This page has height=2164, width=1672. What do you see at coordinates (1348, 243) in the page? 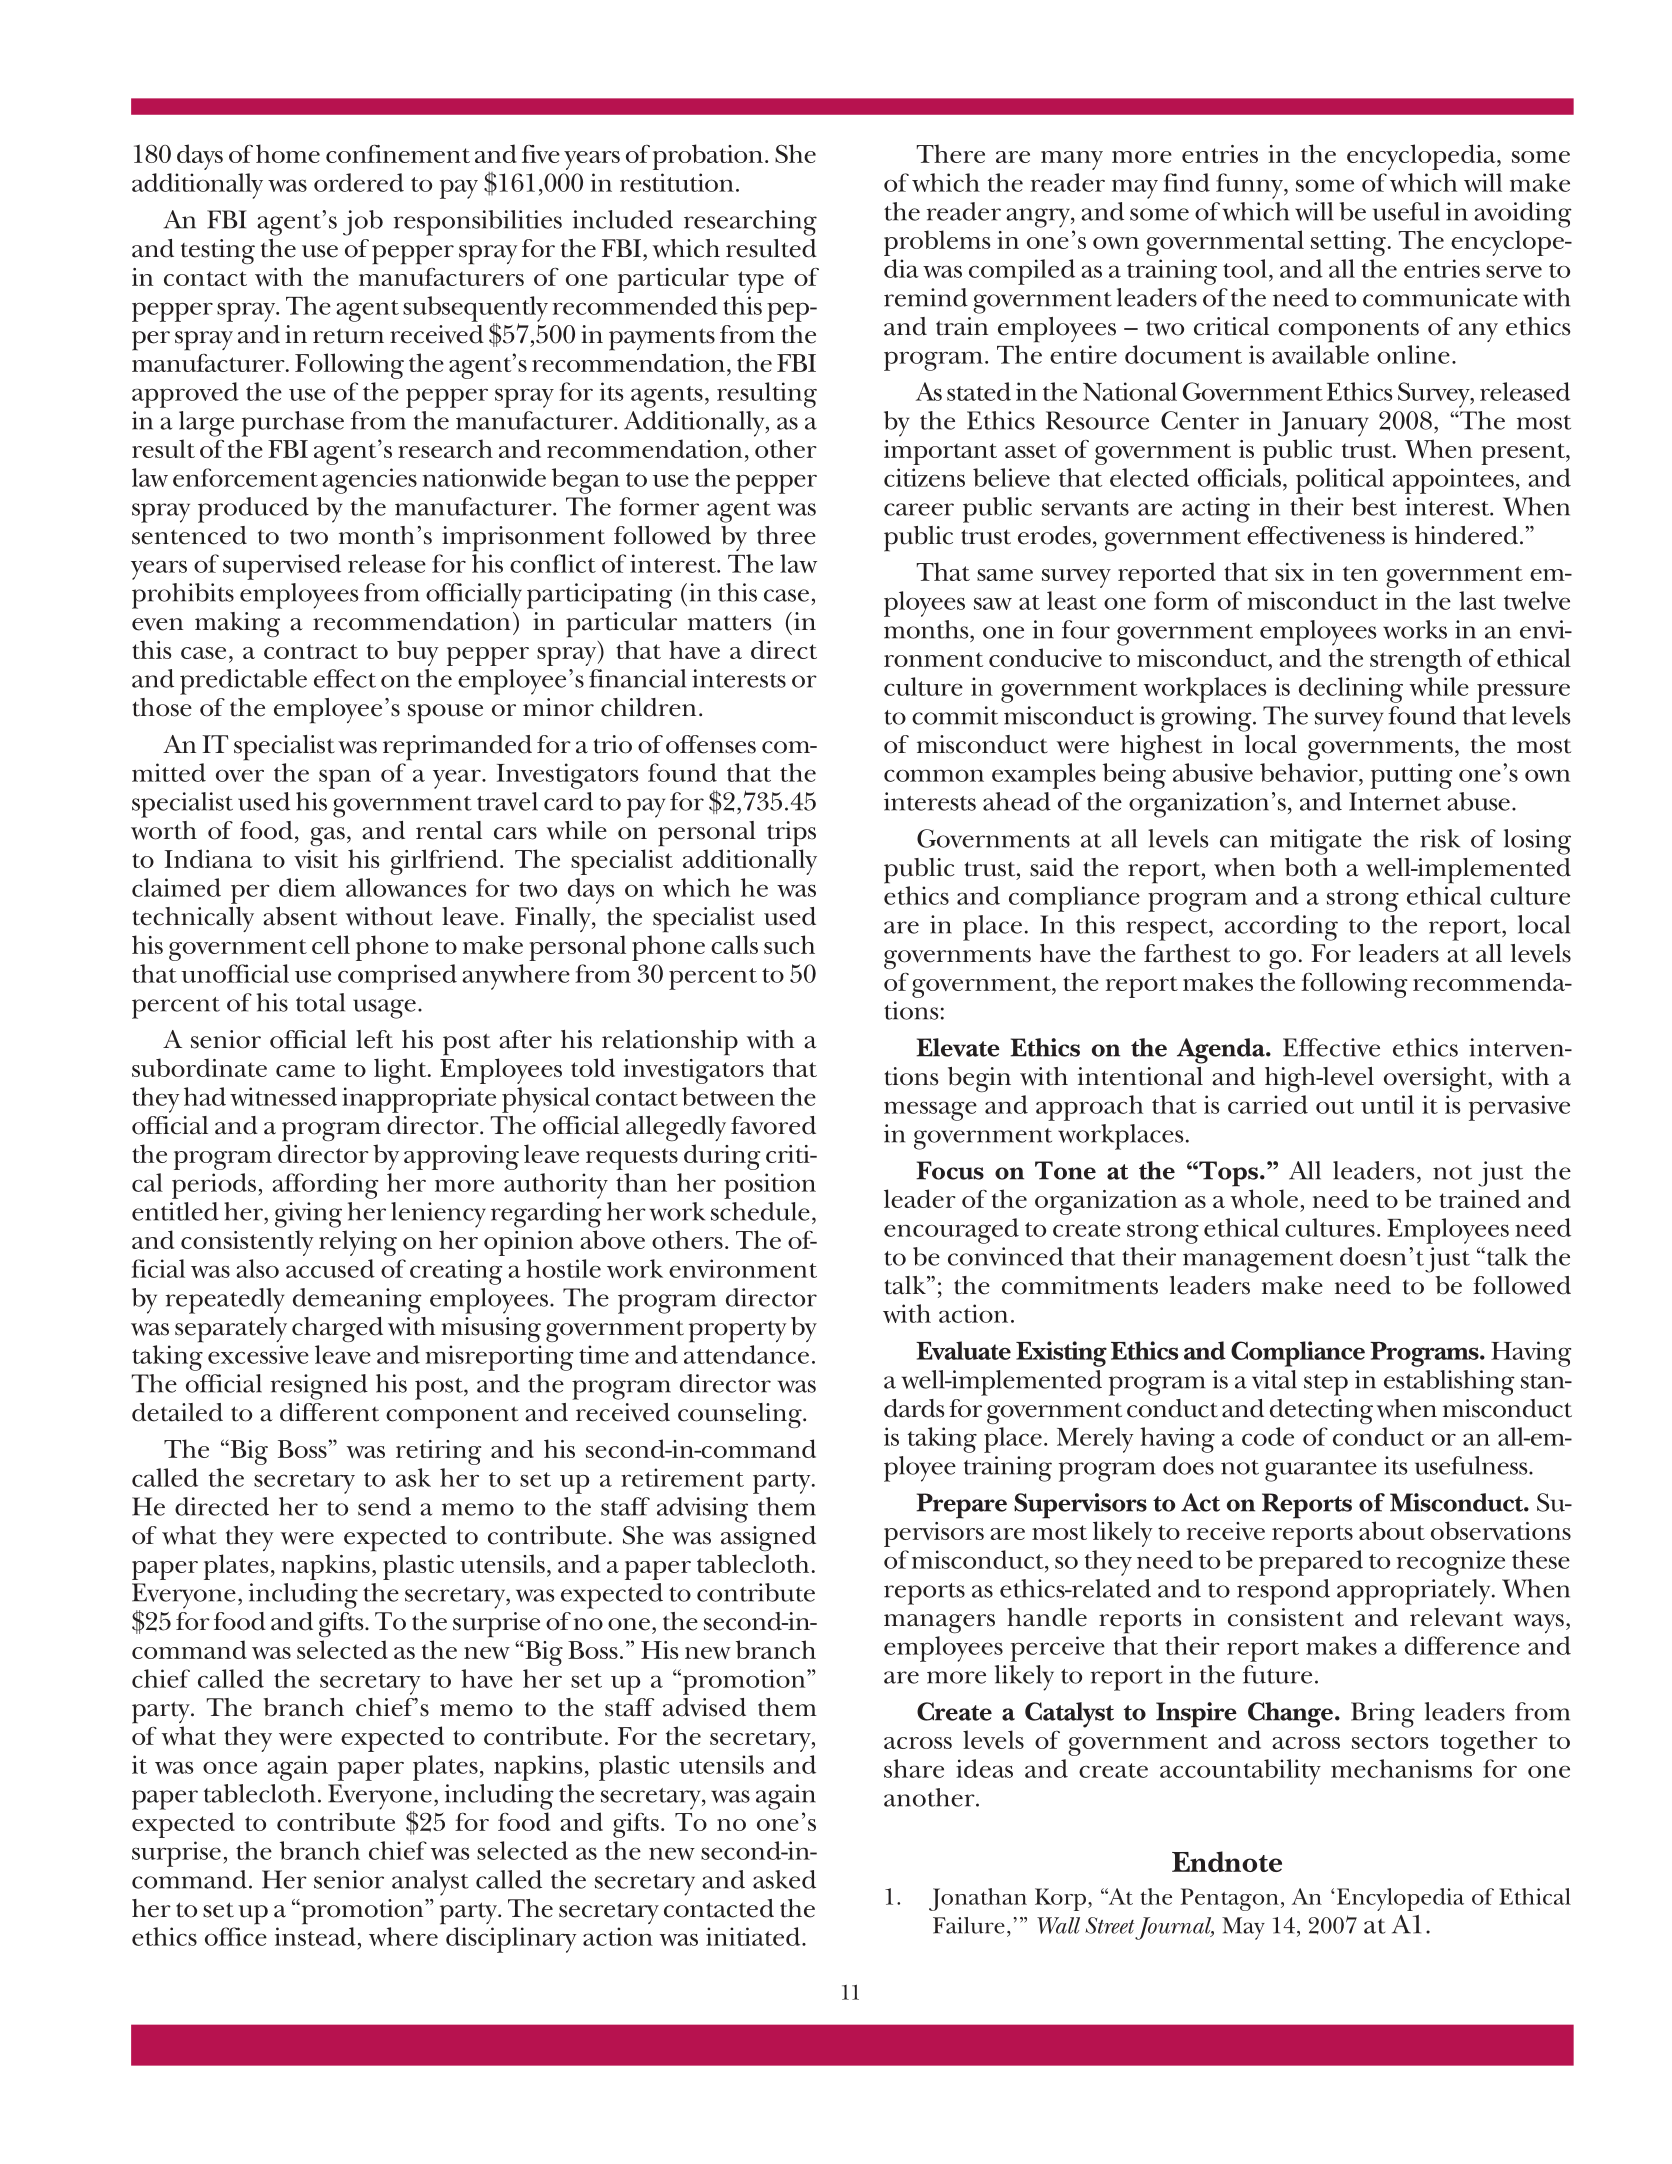
I see `setting` at bounding box center [1348, 243].
